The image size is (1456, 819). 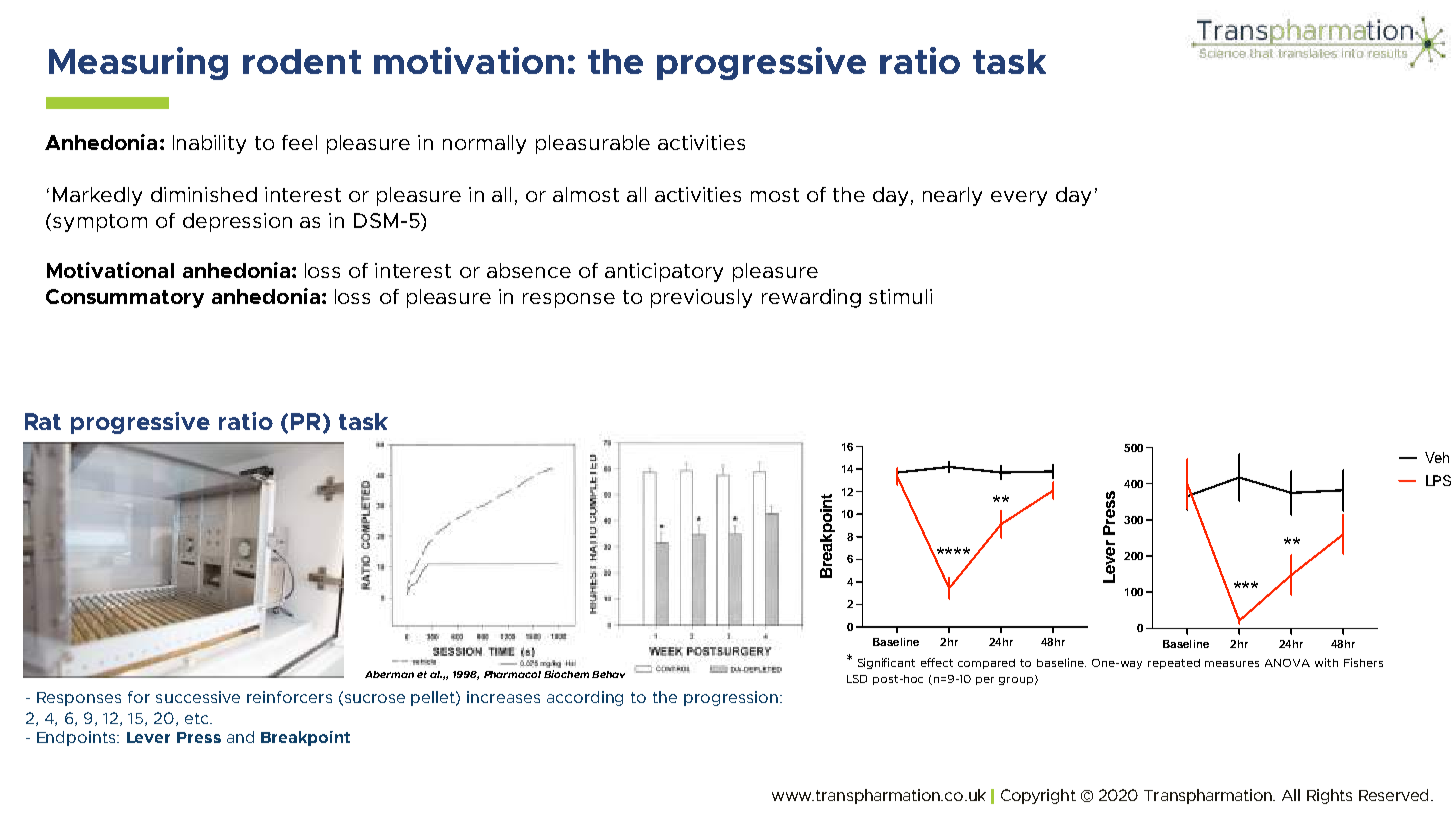 What do you see at coordinates (529, 270) in the screenshot?
I see `absence` at bounding box center [529, 270].
